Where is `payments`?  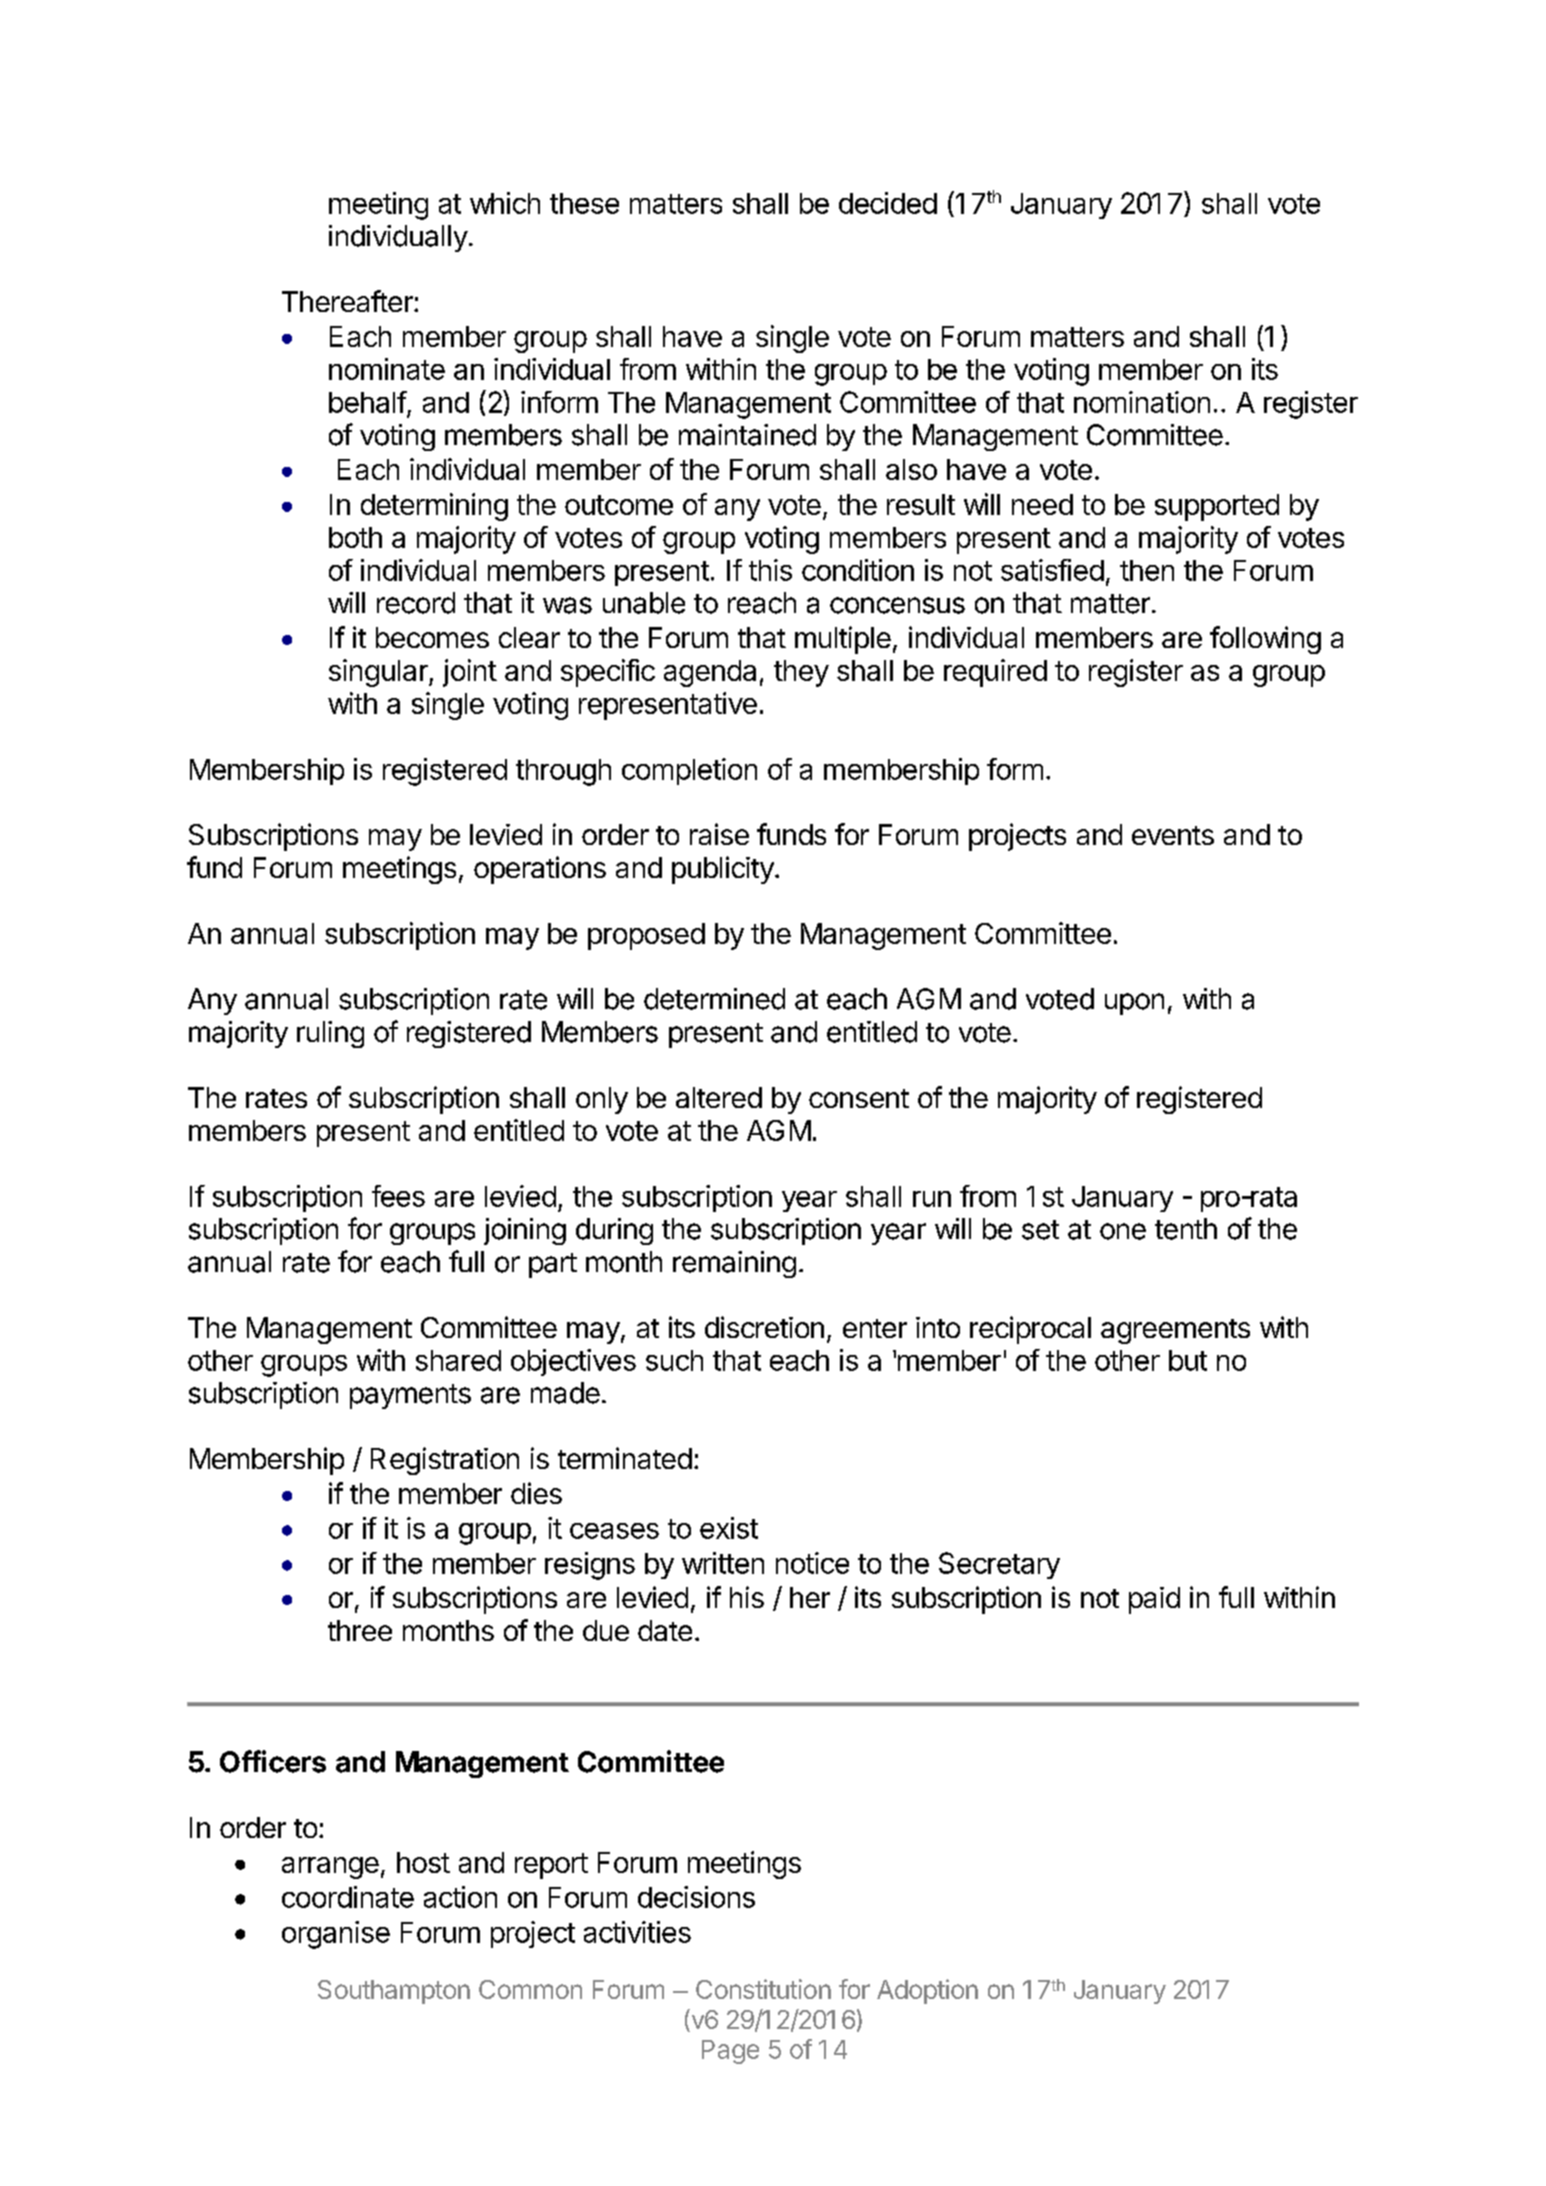
payments is located at coordinates (410, 1396).
